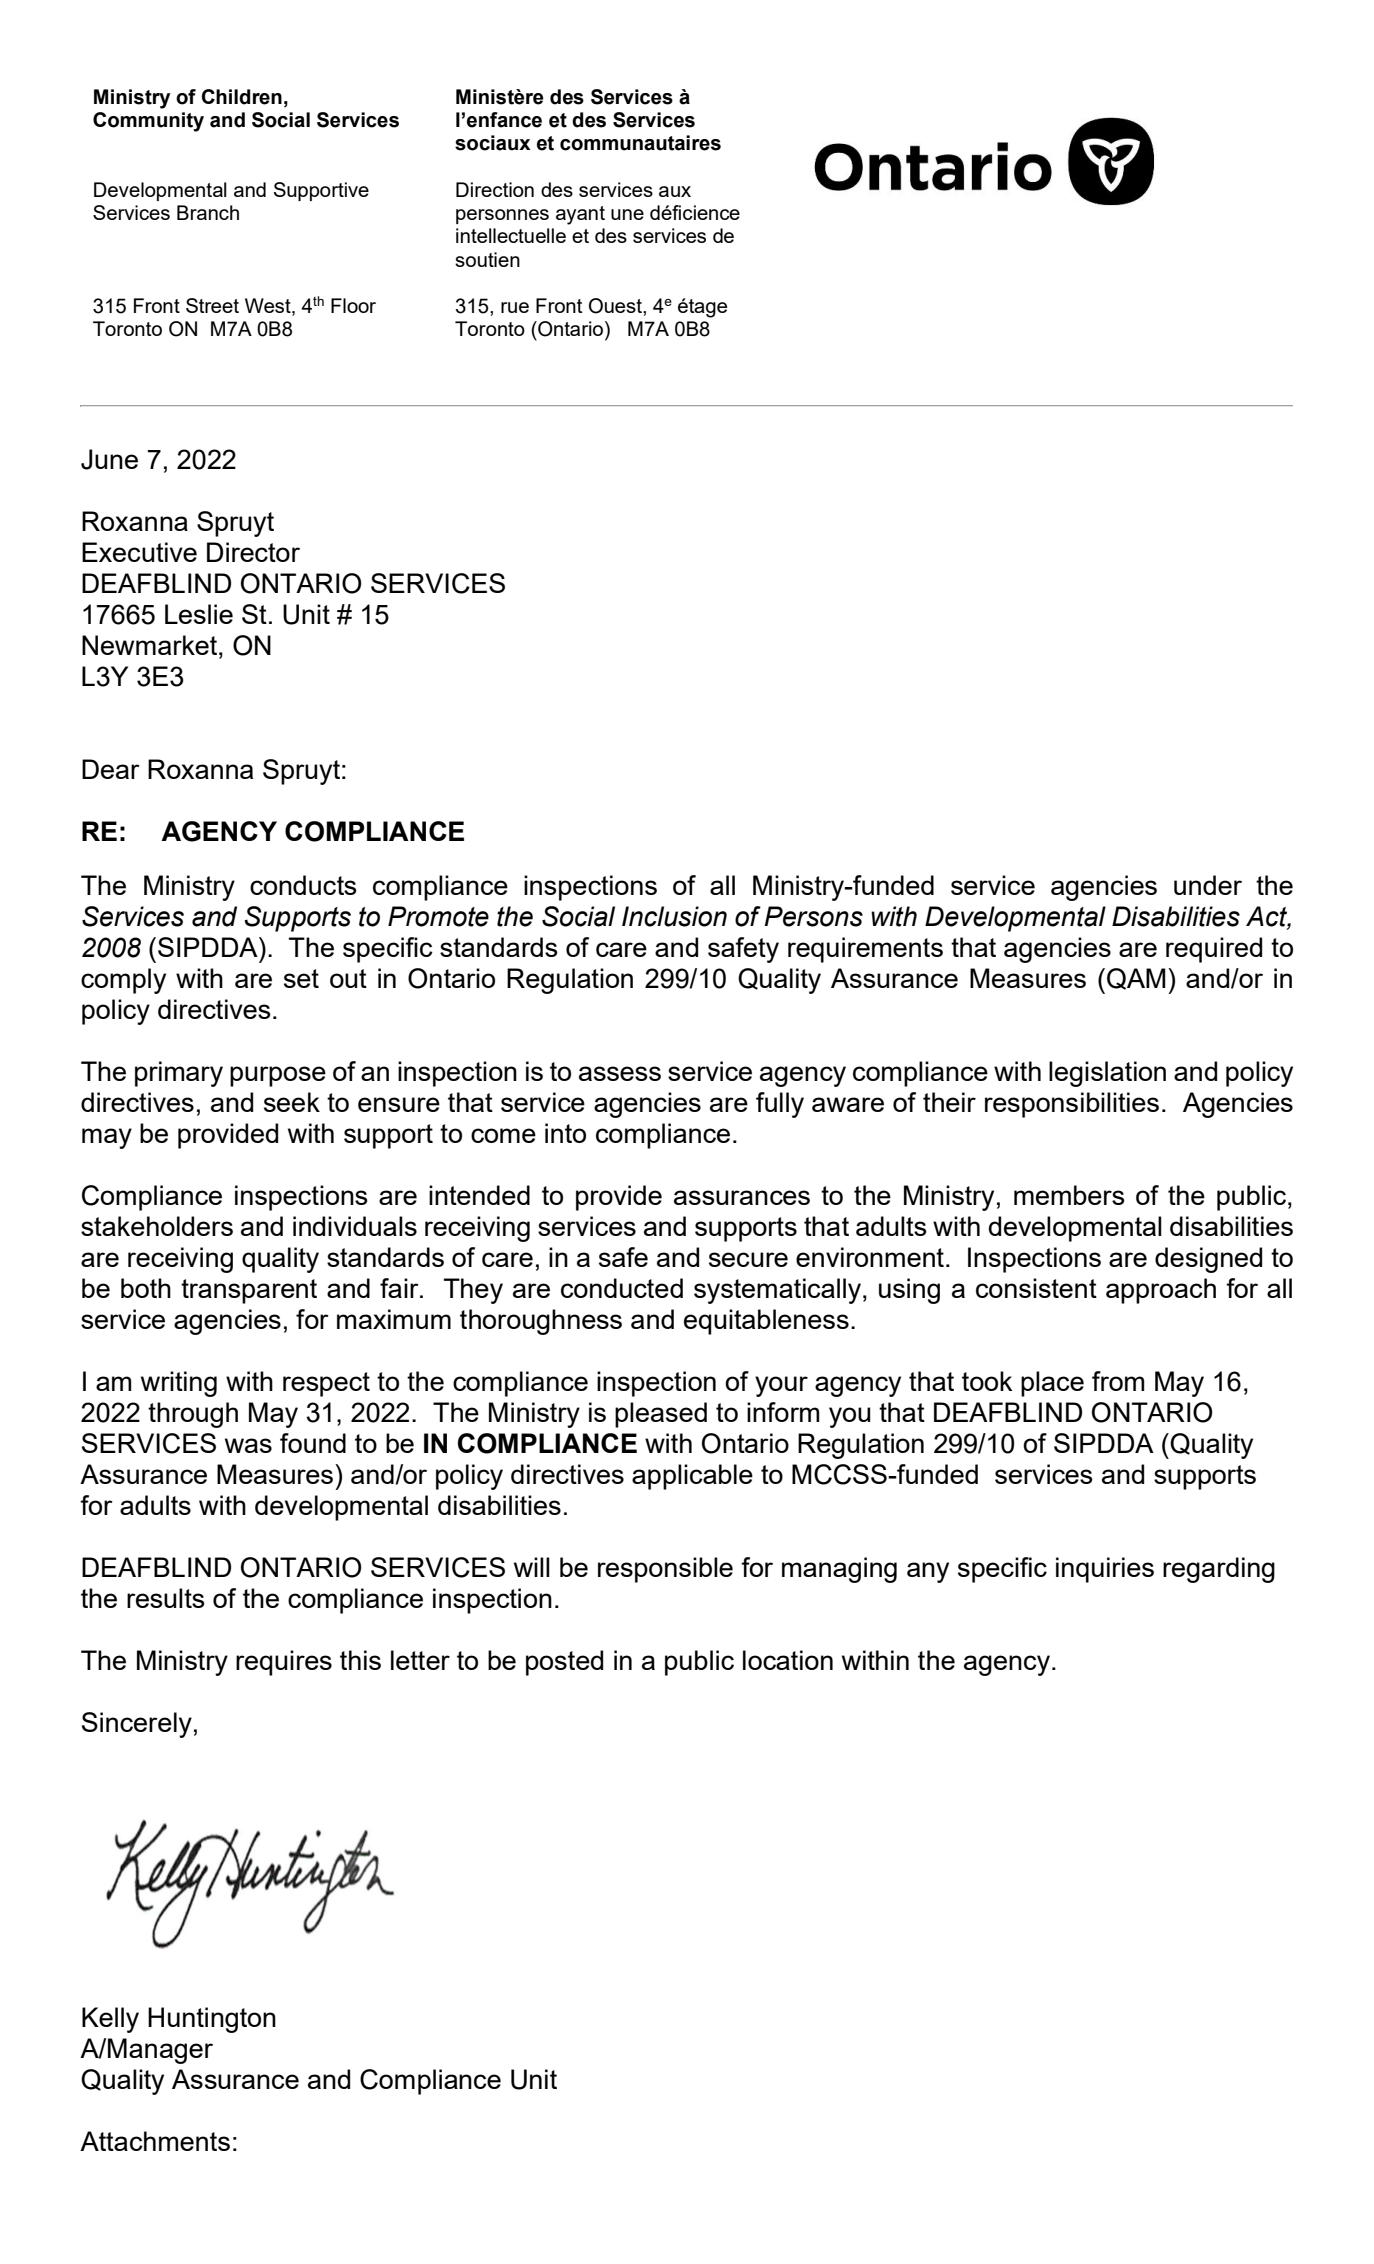  What do you see at coordinates (495, 189) in the screenshot?
I see `Direction` at bounding box center [495, 189].
